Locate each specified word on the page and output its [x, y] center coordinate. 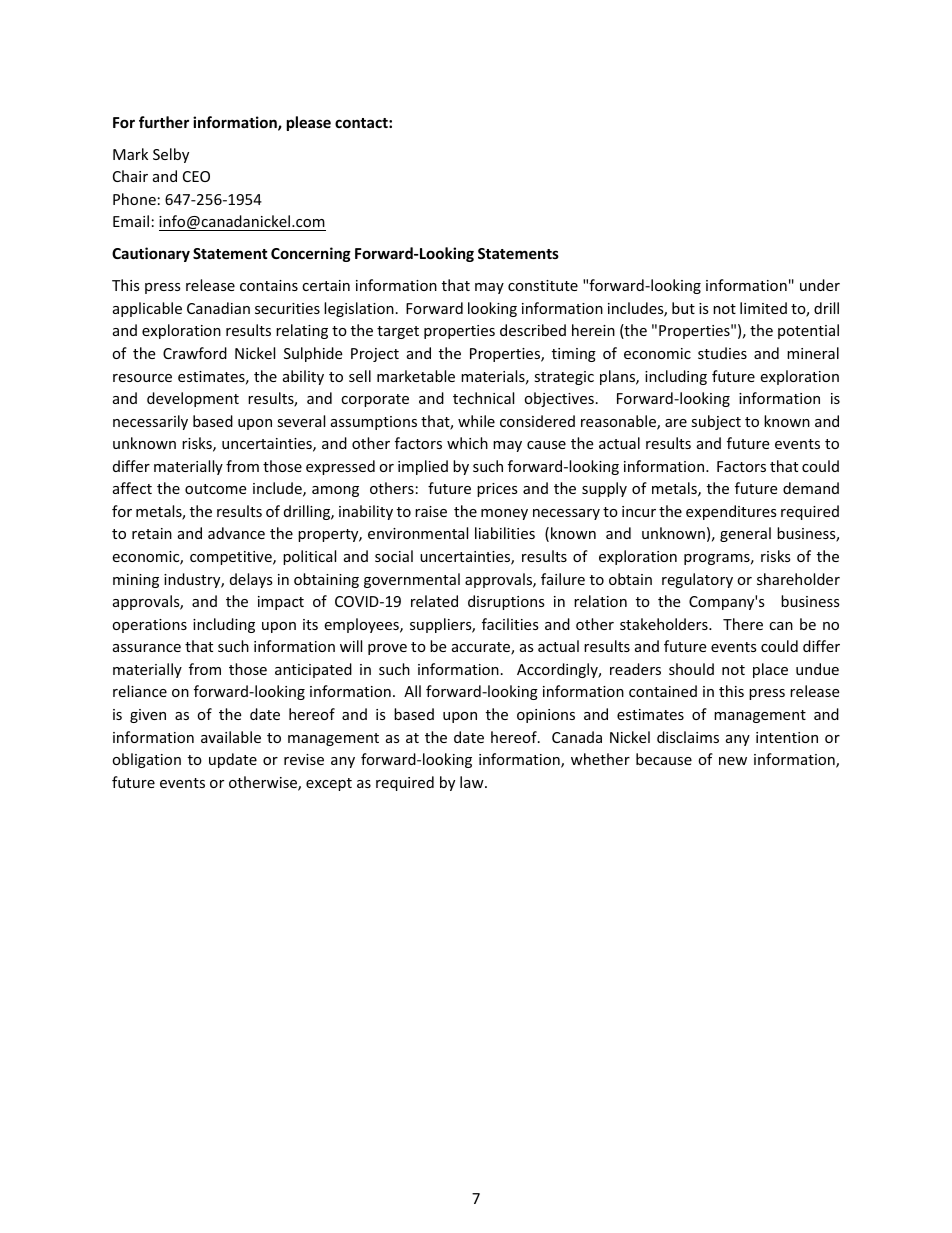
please [309, 123]
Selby [171, 155]
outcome [215, 489]
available [231, 737]
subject [716, 422]
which [467, 443]
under [820, 285]
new [733, 761]
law [473, 782]
